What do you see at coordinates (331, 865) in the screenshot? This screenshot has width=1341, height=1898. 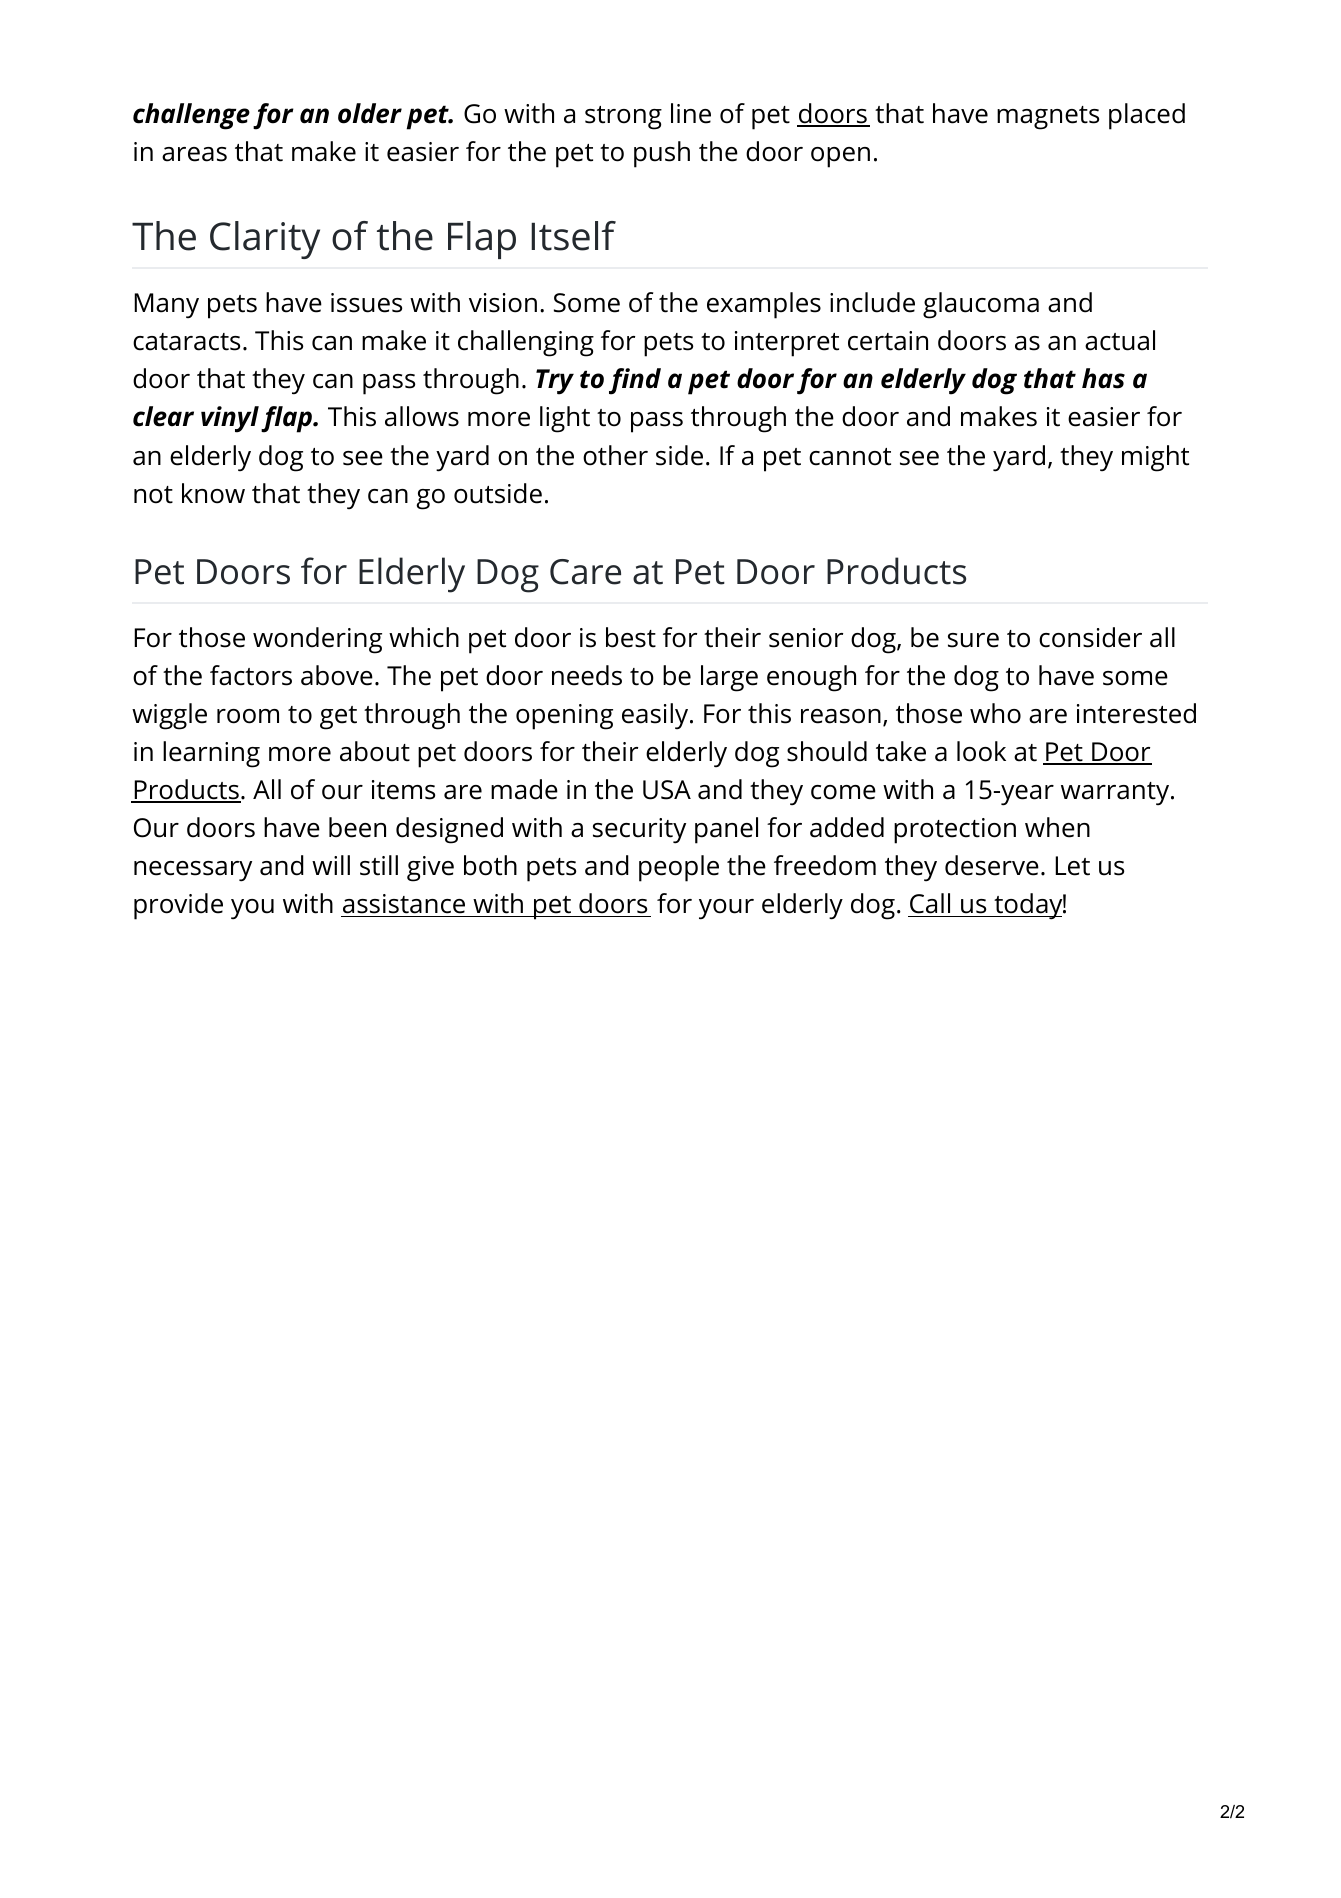 I see `will` at bounding box center [331, 865].
